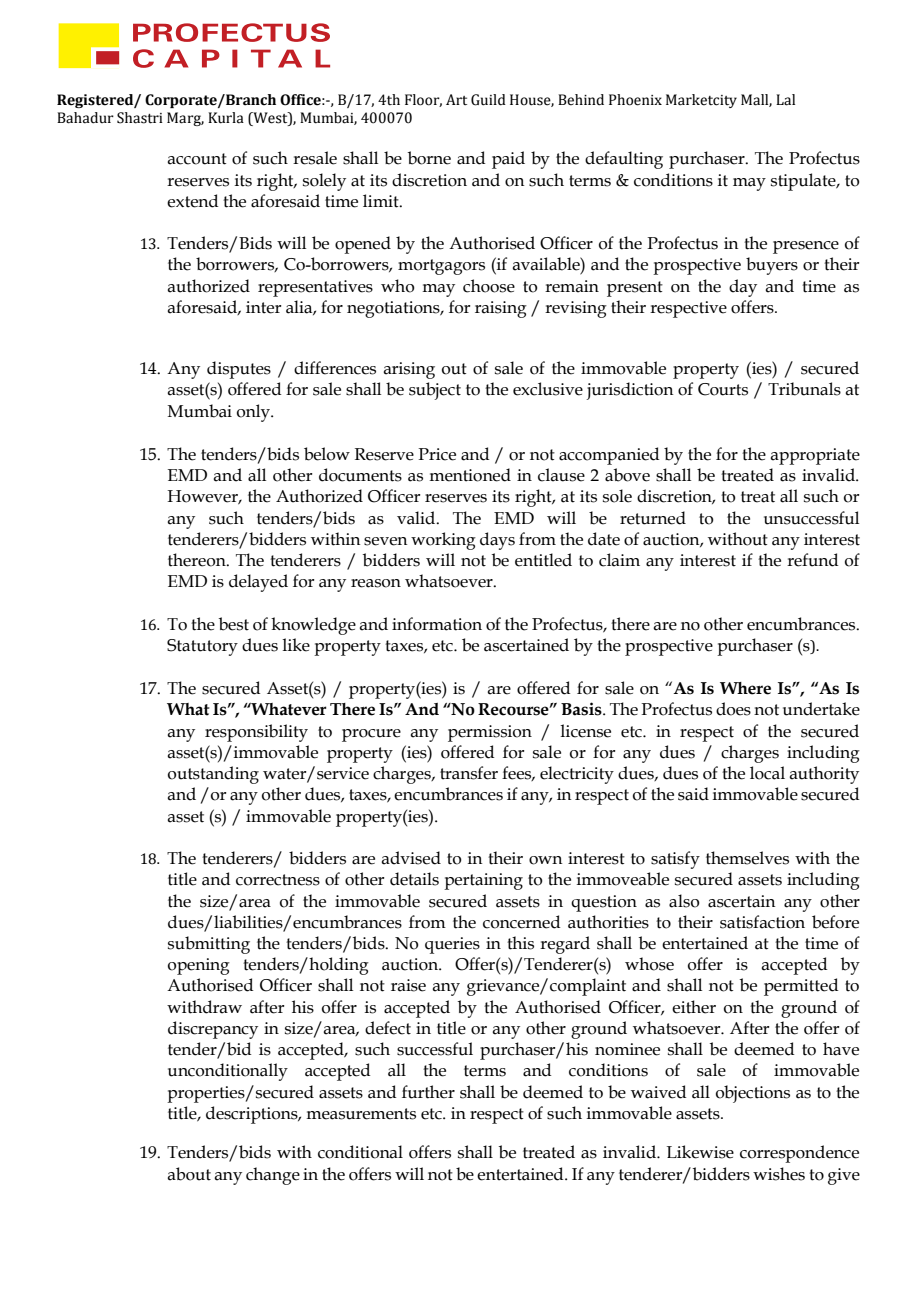 Image resolution: width=924 pixels, height=1308 pixels. Describe the element at coordinates (202, 647) in the screenshot. I see `Statutory` at that location.
